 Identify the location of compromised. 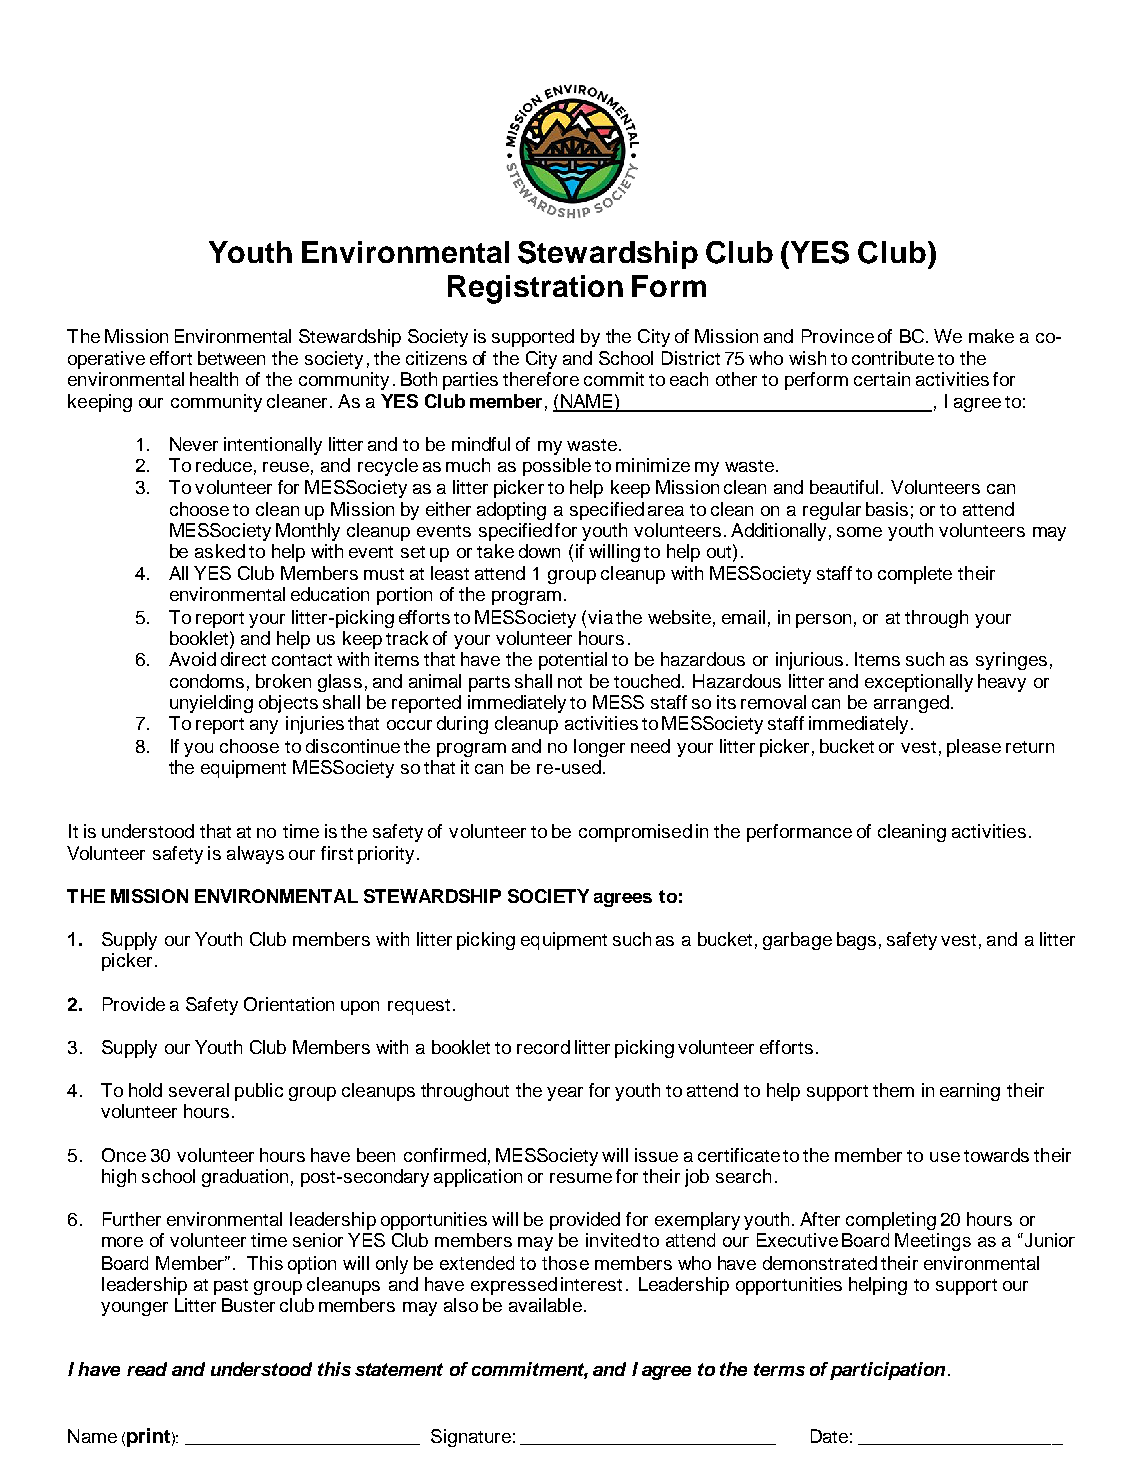
(635, 833).
